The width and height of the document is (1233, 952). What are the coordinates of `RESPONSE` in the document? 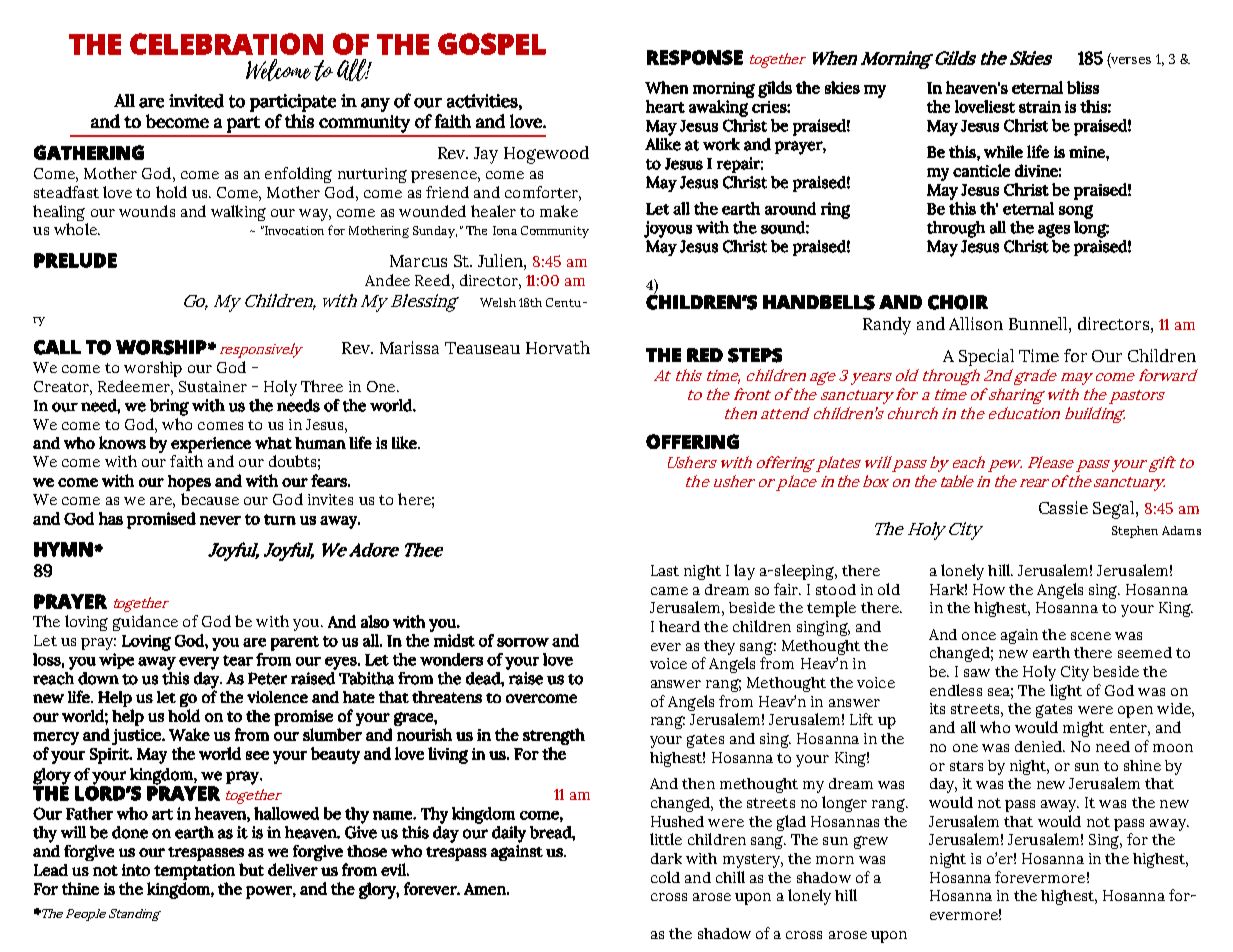 It's located at (695, 57).
